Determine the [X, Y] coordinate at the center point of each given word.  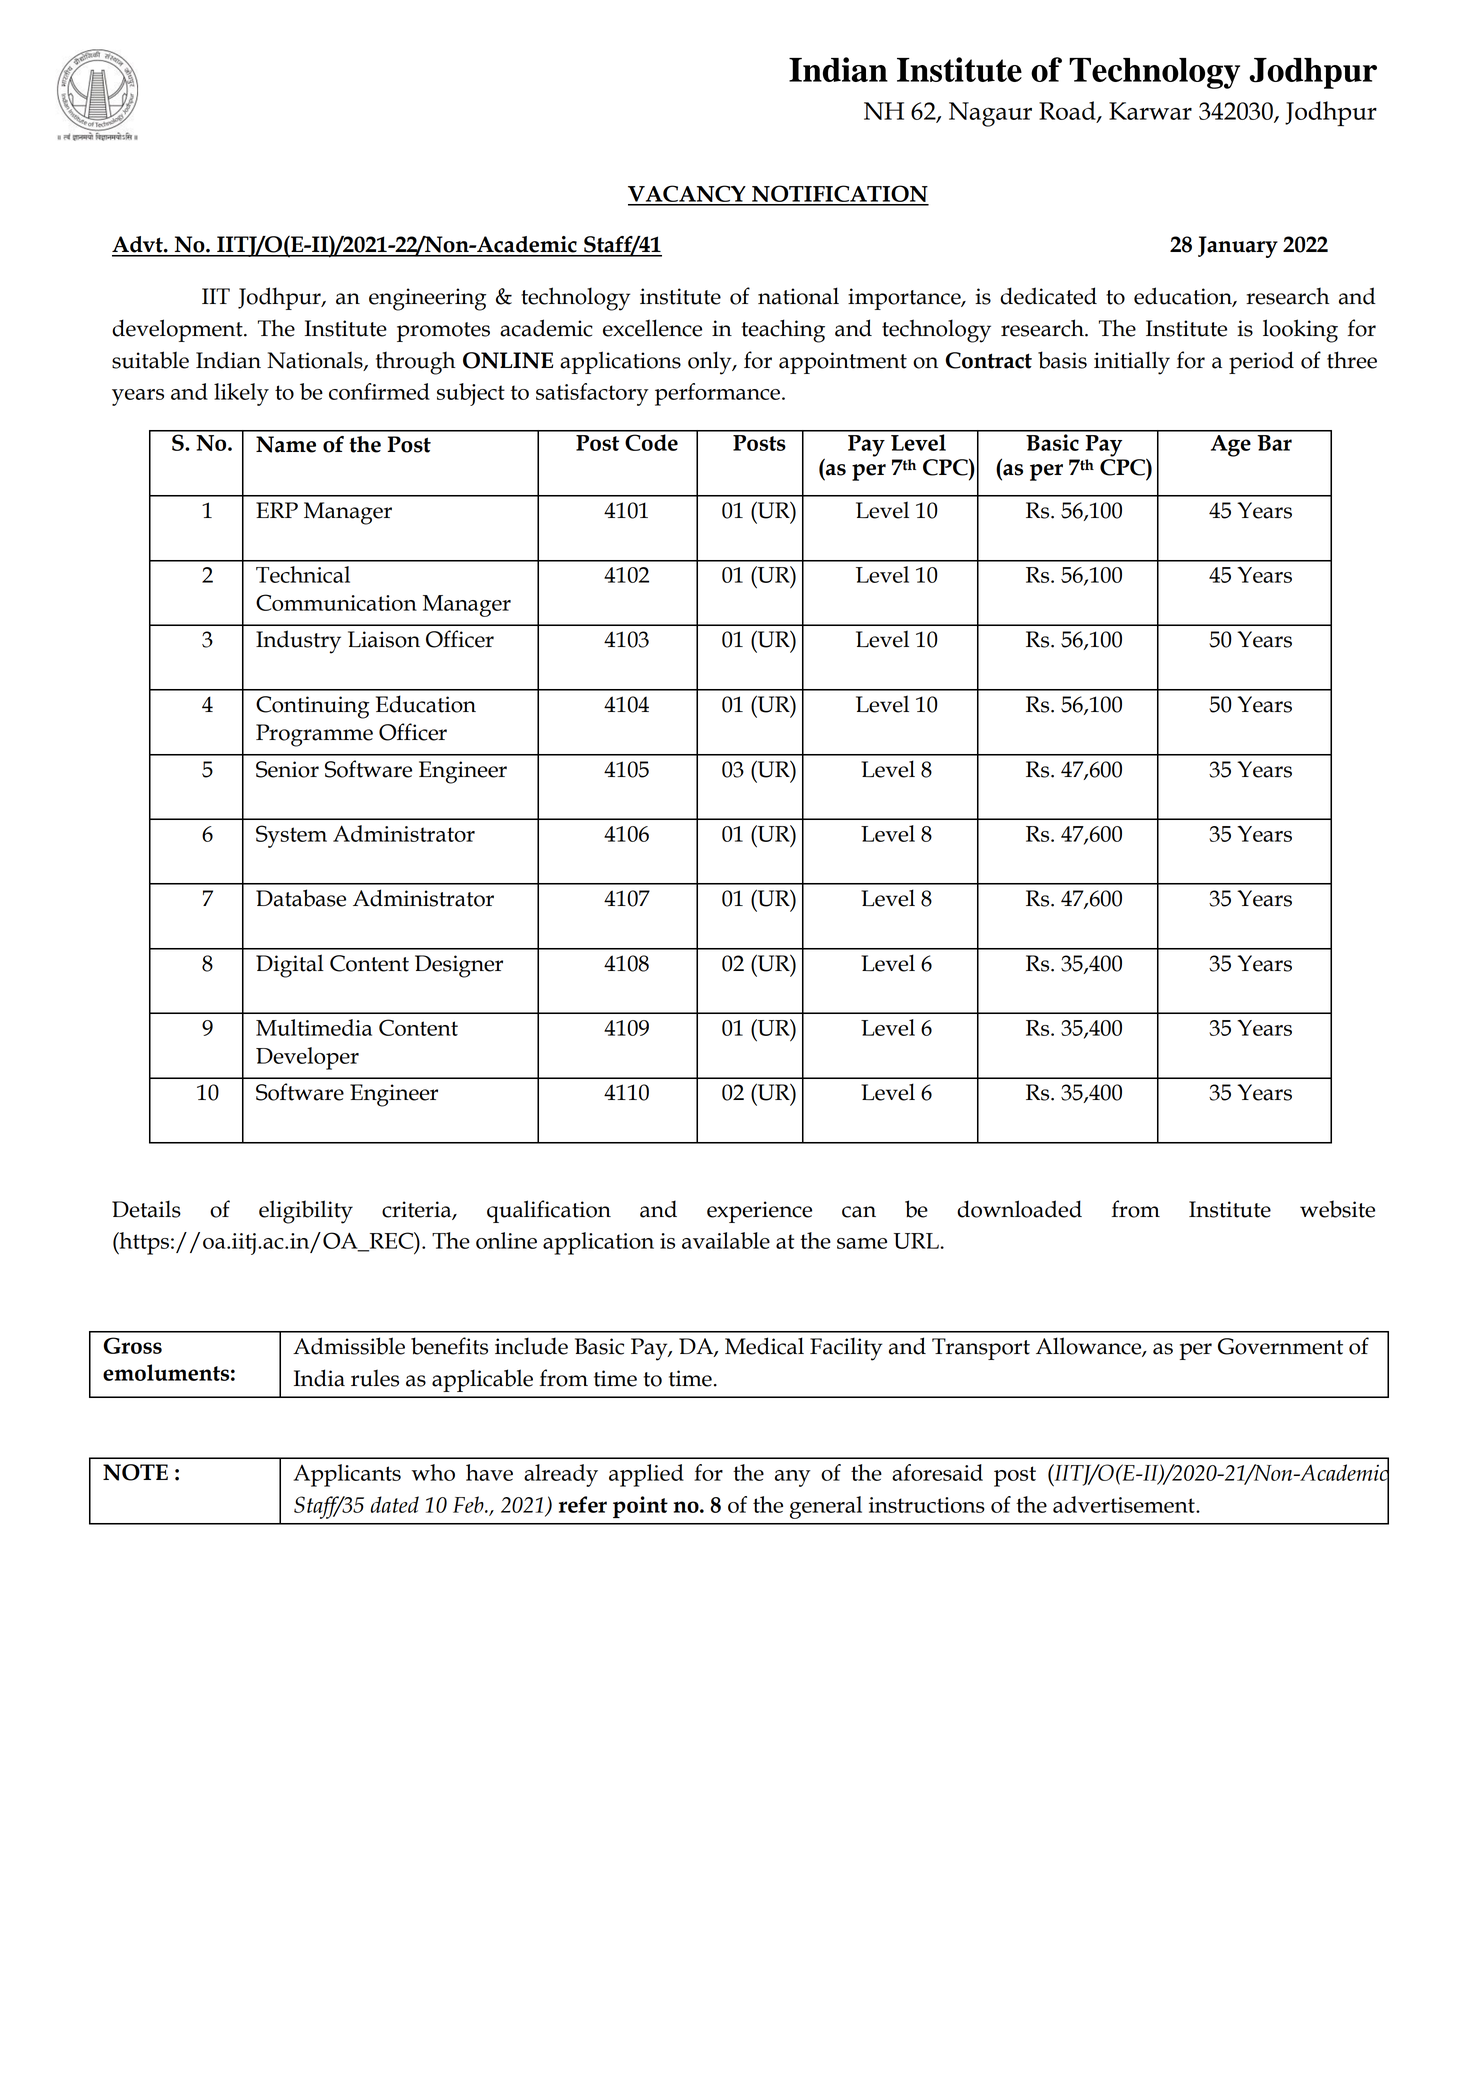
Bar [1274, 443]
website [1337, 1209]
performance [717, 394]
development [178, 330]
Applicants [347, 1475]
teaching [783, 331]
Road [1068, 111]
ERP [277, 510]
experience [759, 1212]
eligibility [306, 1212]
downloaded [1019, 1209]
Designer [459, 966]
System [291, 836]
